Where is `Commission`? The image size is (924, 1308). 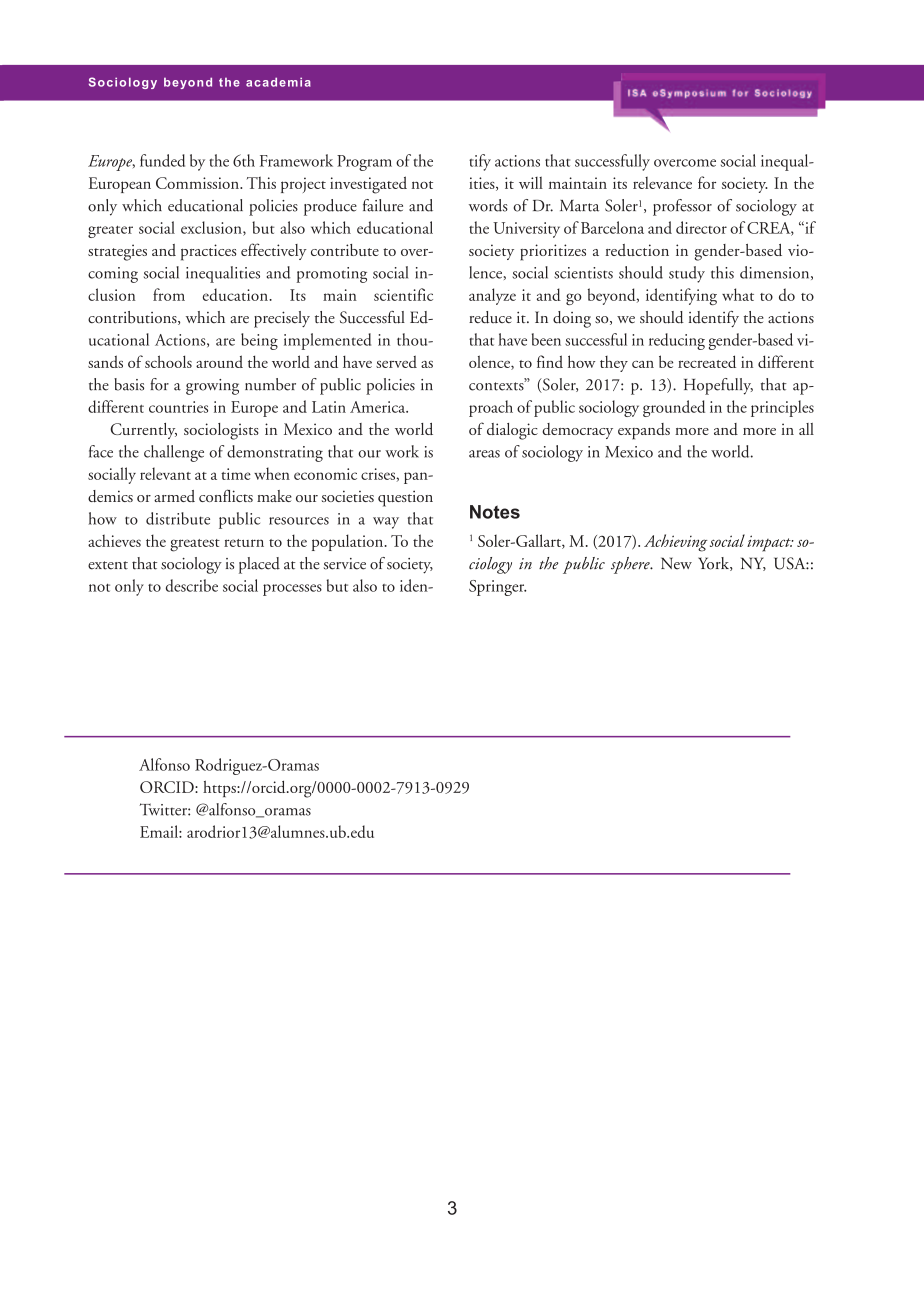
Commission is located at coordinates (198, 183).
